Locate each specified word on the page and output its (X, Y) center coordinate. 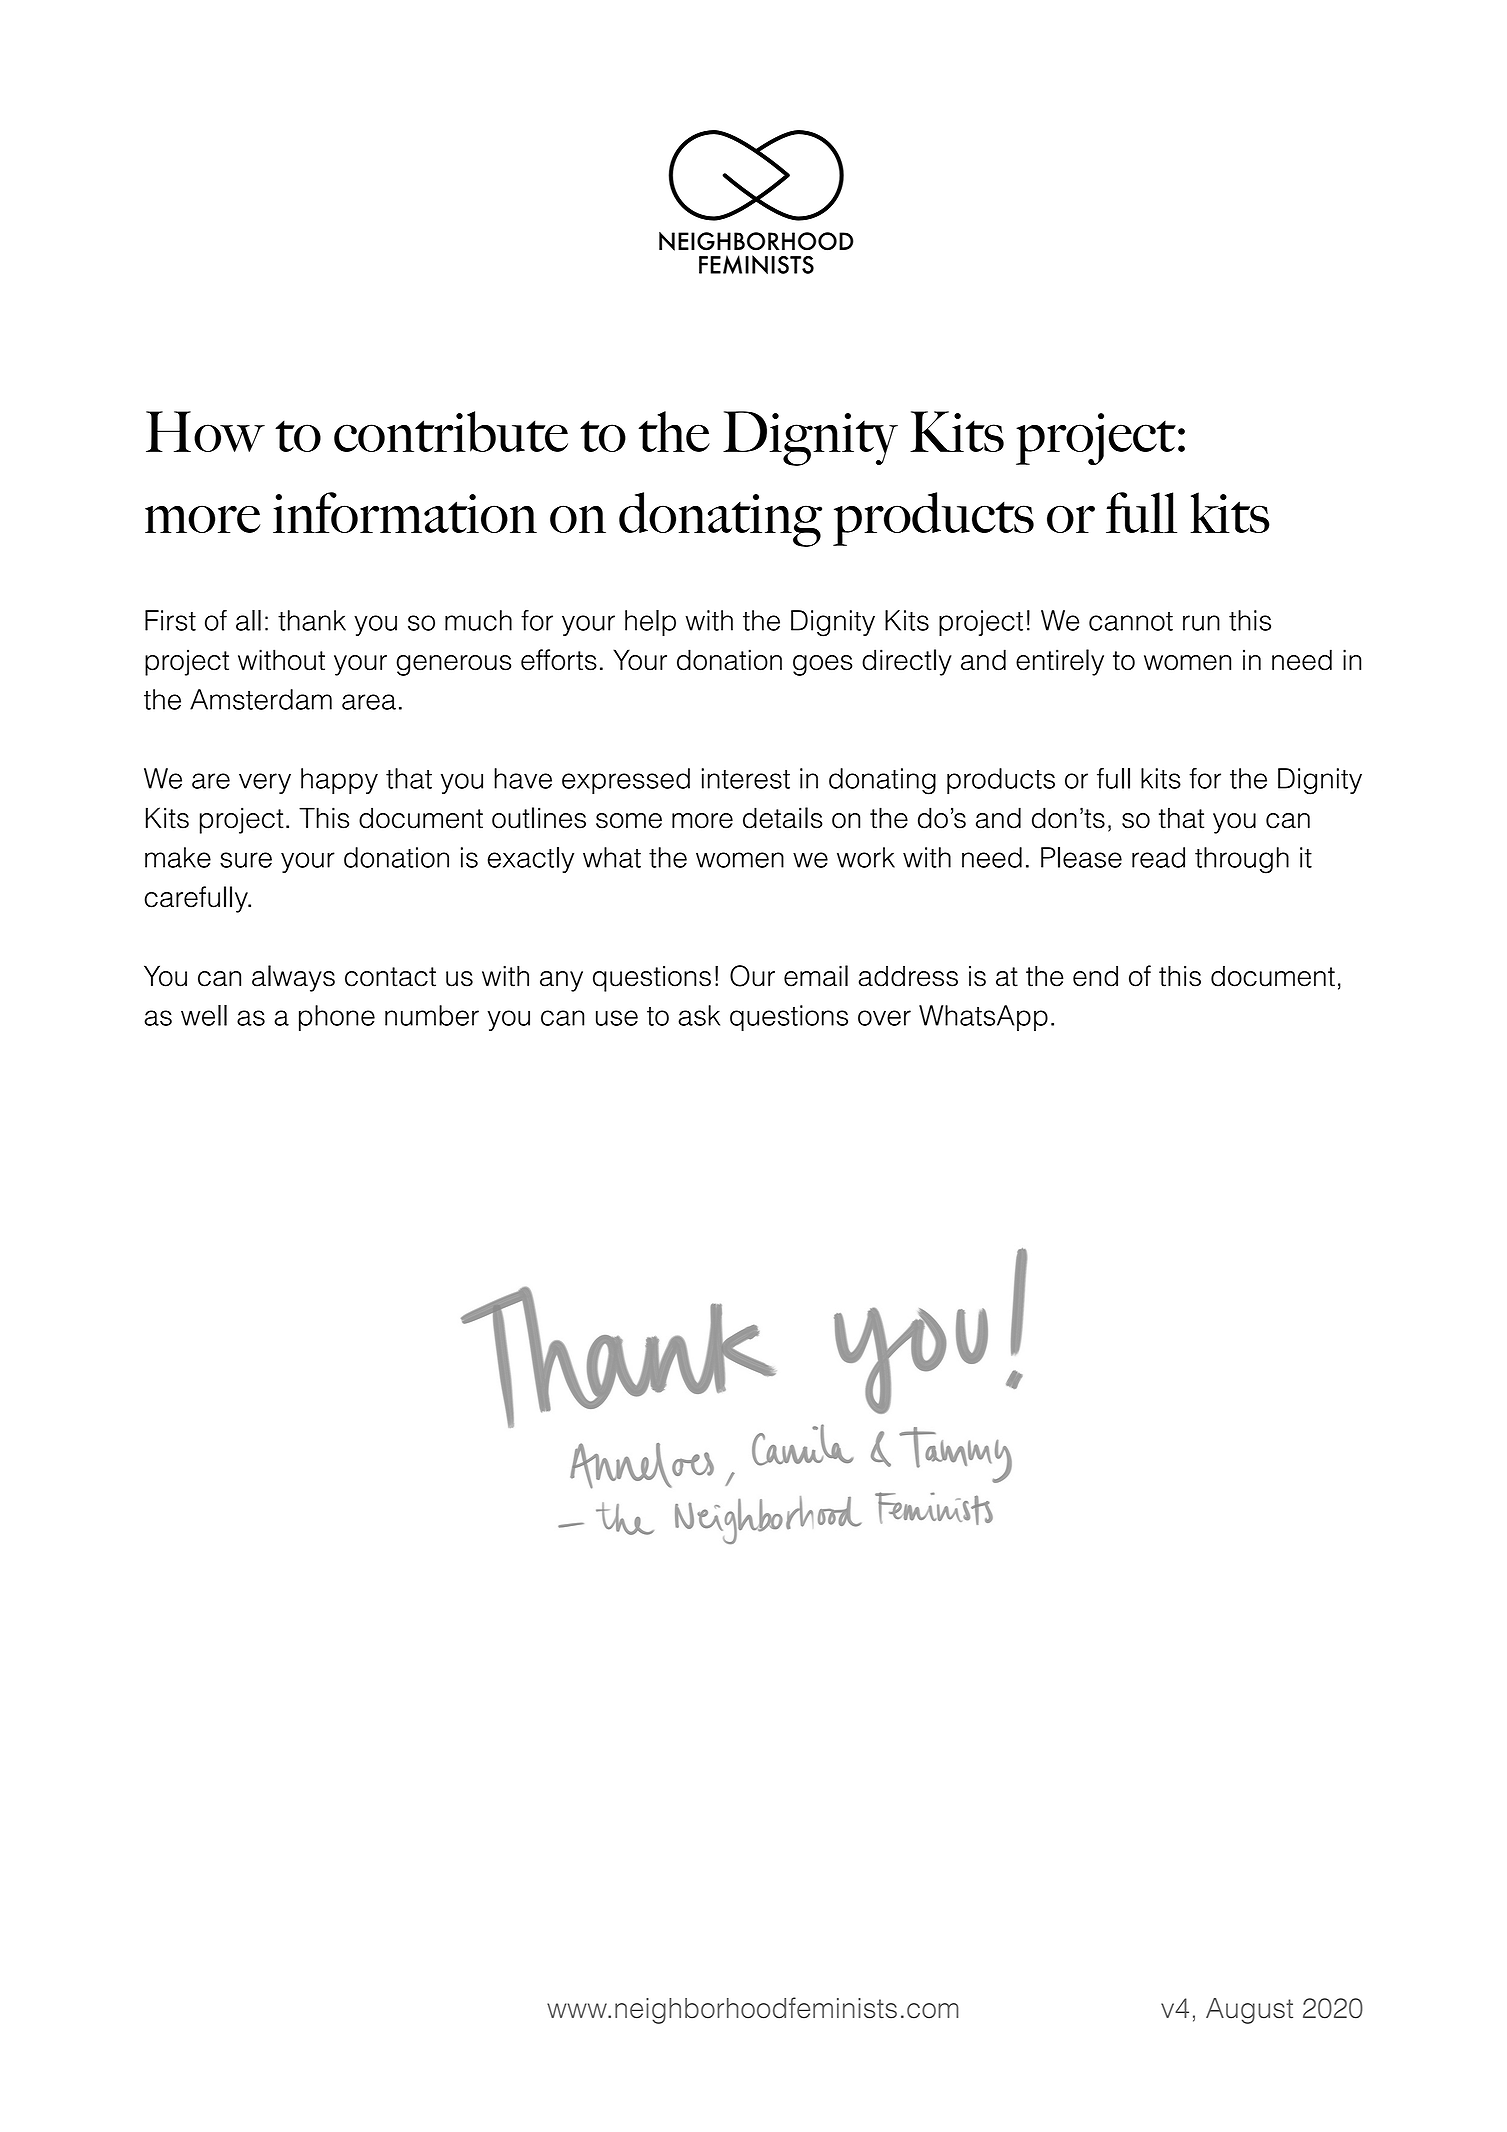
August (1249, 2011)
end (1095, 976)
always (293, 978)
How (205, 431)
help (650, 623)
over (884, 1018)
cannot (1131, 621)
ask (699, 1015)
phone (337, 1018)
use (617, 1018)
